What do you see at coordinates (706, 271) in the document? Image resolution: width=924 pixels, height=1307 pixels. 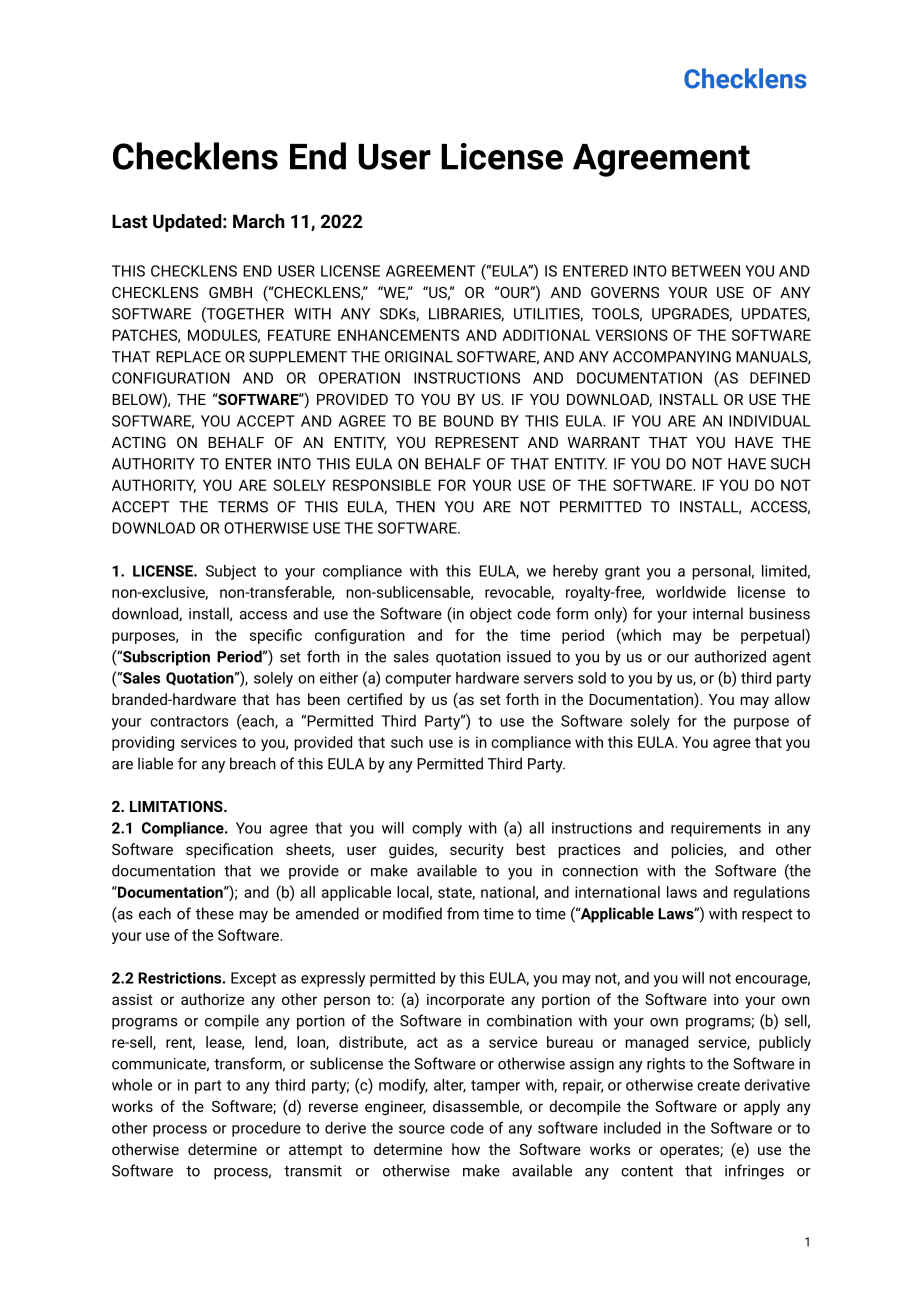 I see `BETWEEN` at bounding box center [706, 271].
